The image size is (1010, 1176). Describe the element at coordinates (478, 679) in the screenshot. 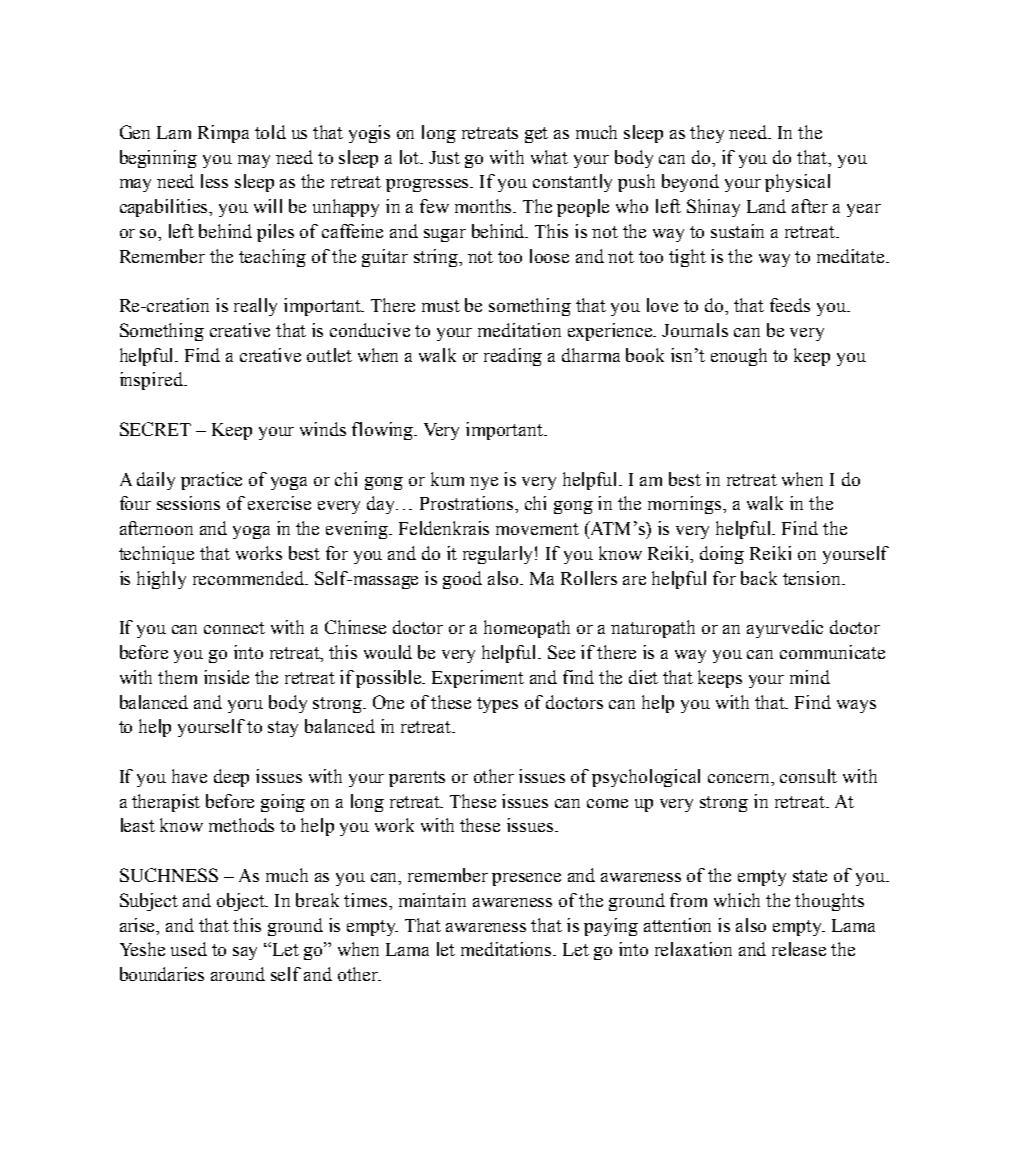

I see `Experiment` at that location.
